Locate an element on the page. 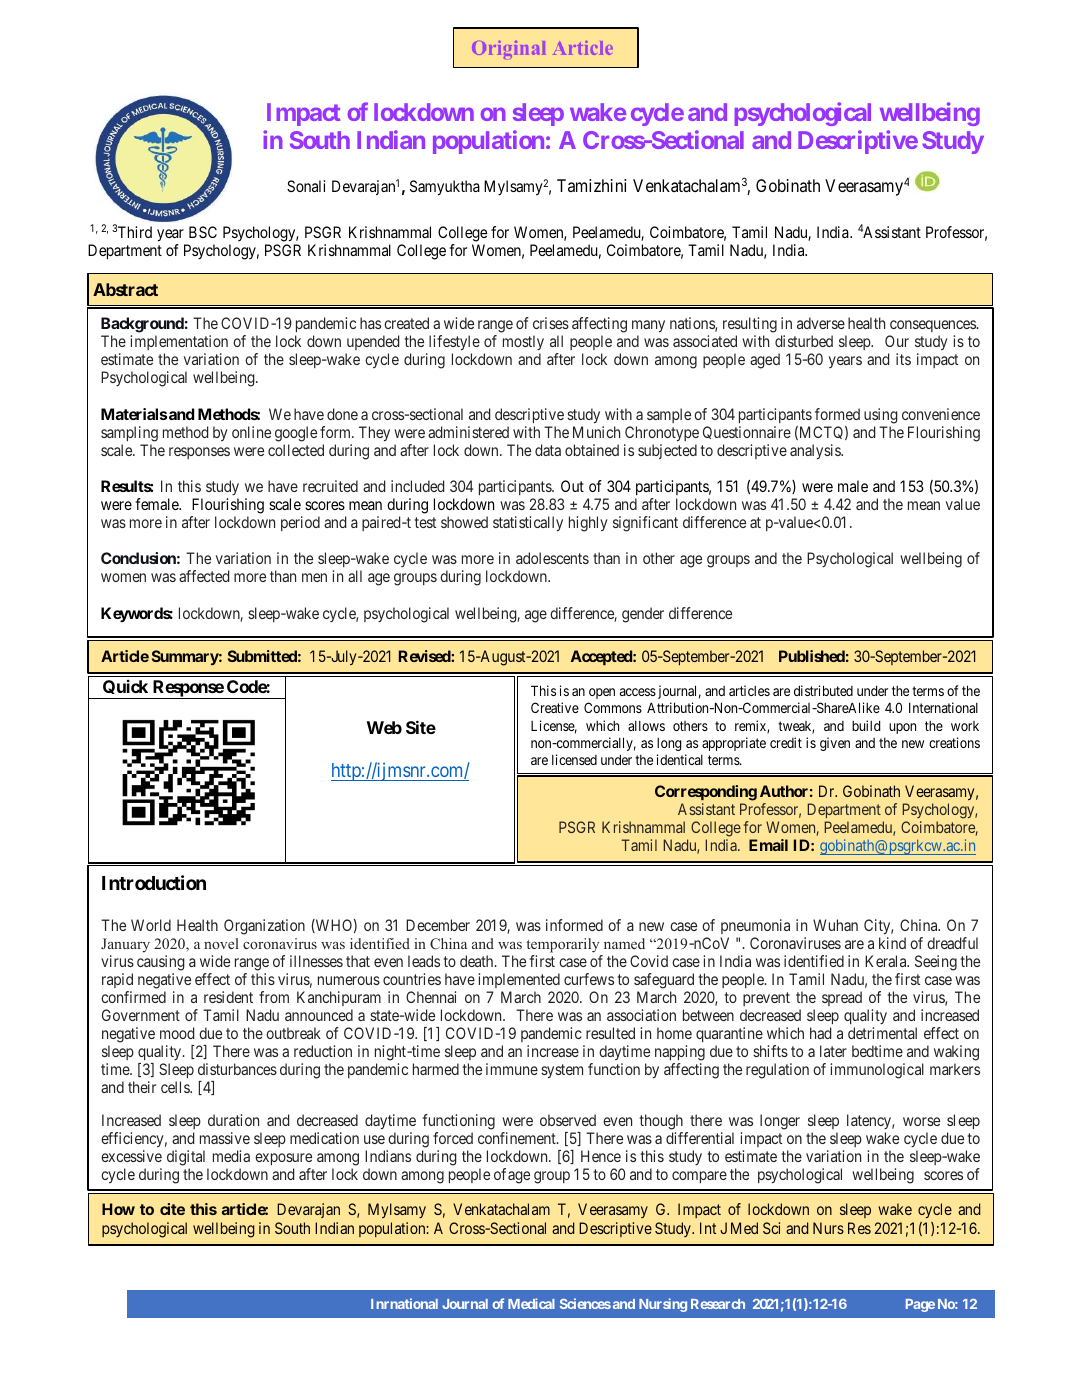 Image resolution: width=1069 pixels, height=1384 pixels. adverse is located at coordinates (821, 323).
